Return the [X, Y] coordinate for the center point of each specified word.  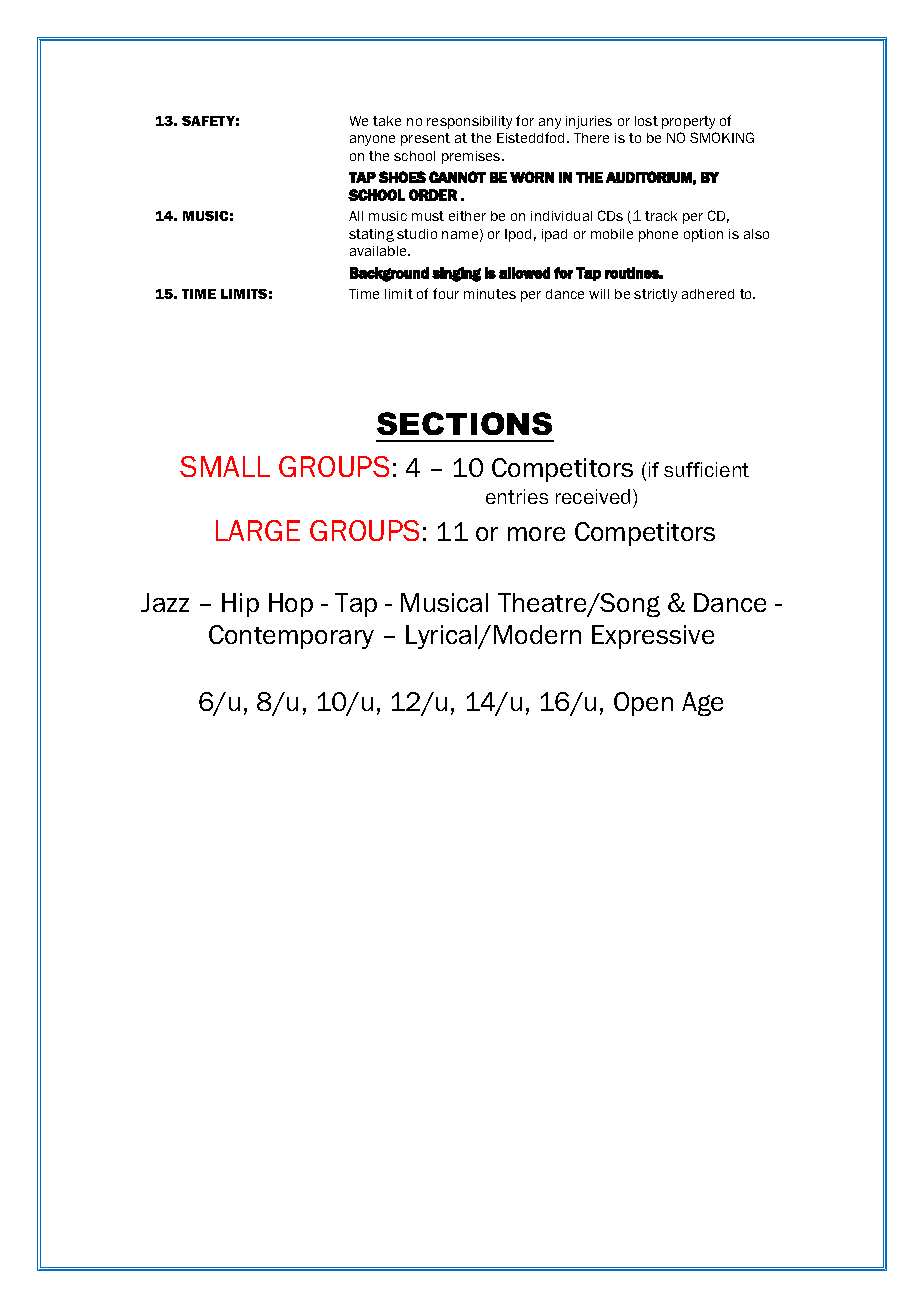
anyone [372, 140]
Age [702, 704]
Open [643, 704]
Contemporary [291, 637]
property [688, 122]
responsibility [469, 122]
